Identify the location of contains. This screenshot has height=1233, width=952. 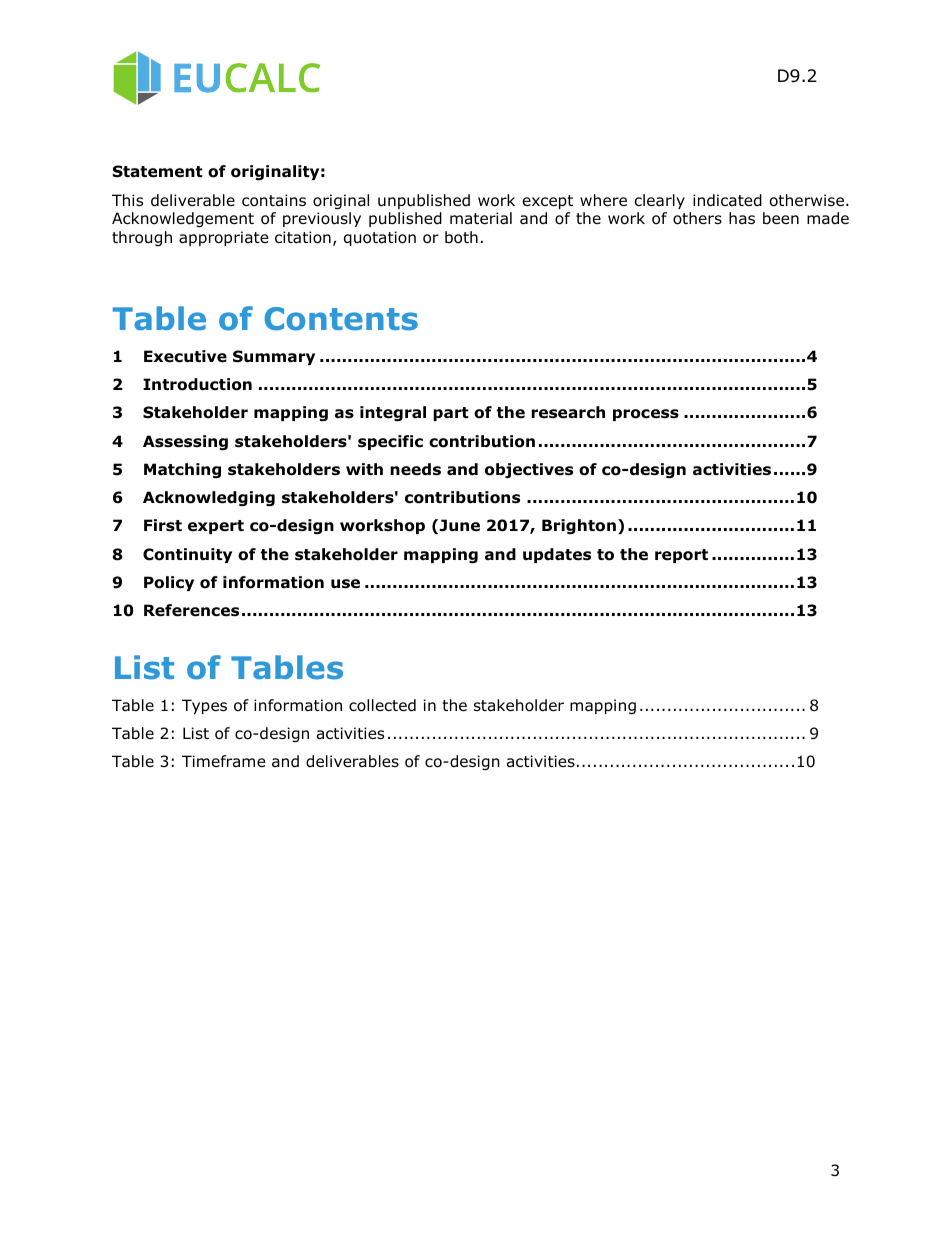
(274, 200).
